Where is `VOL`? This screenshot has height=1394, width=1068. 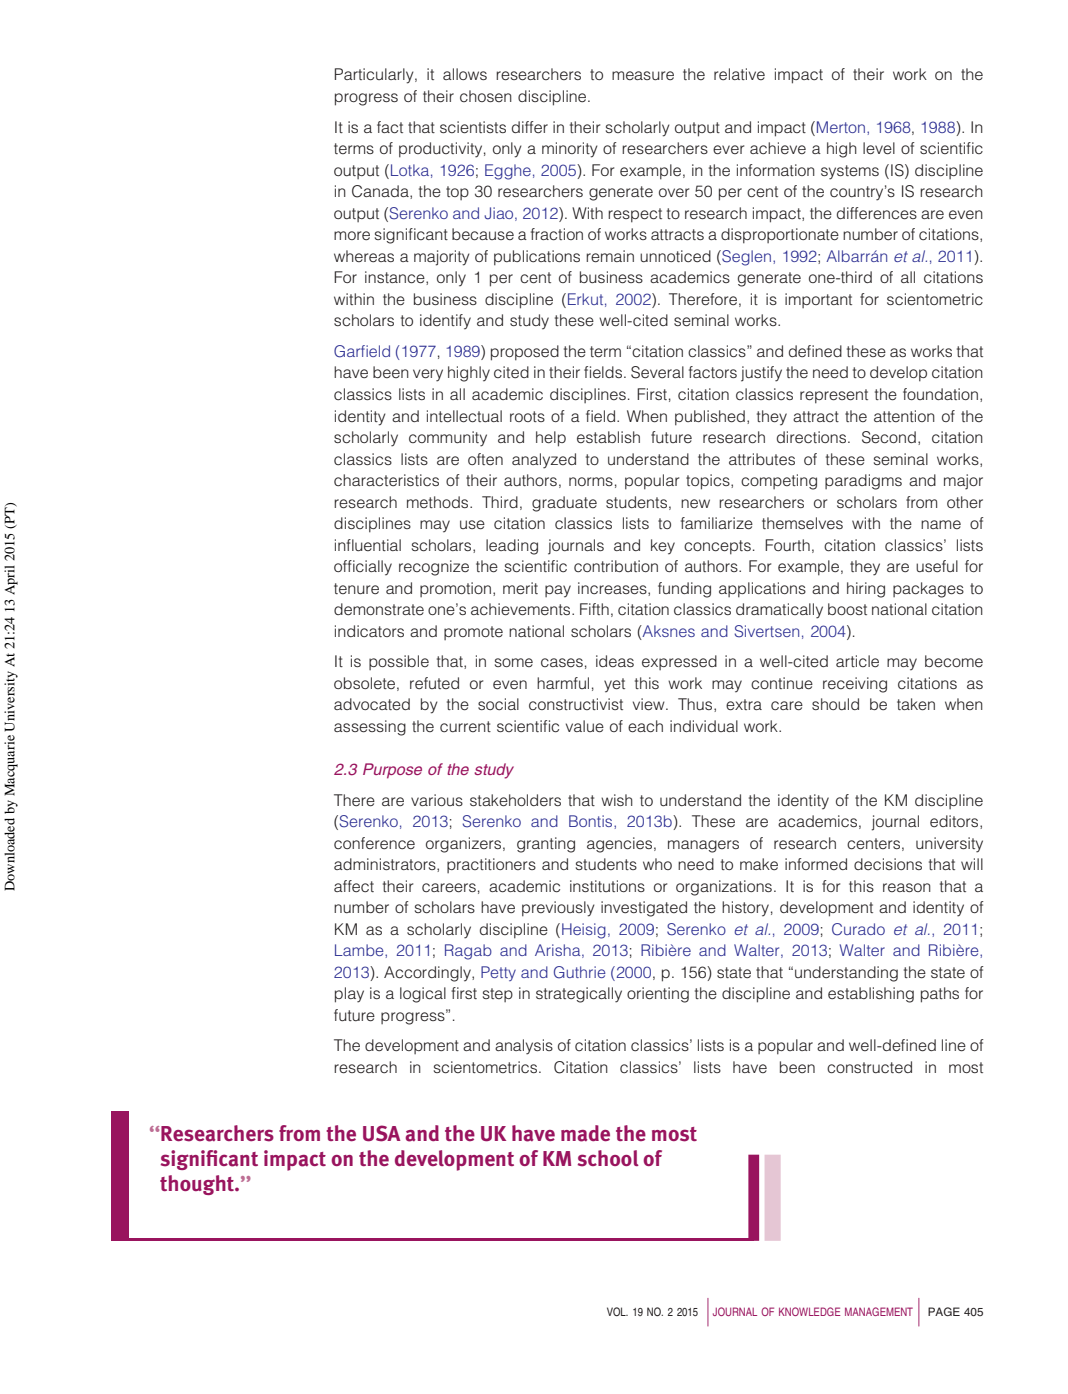
VOL is located at coordinates (617, 1311).
